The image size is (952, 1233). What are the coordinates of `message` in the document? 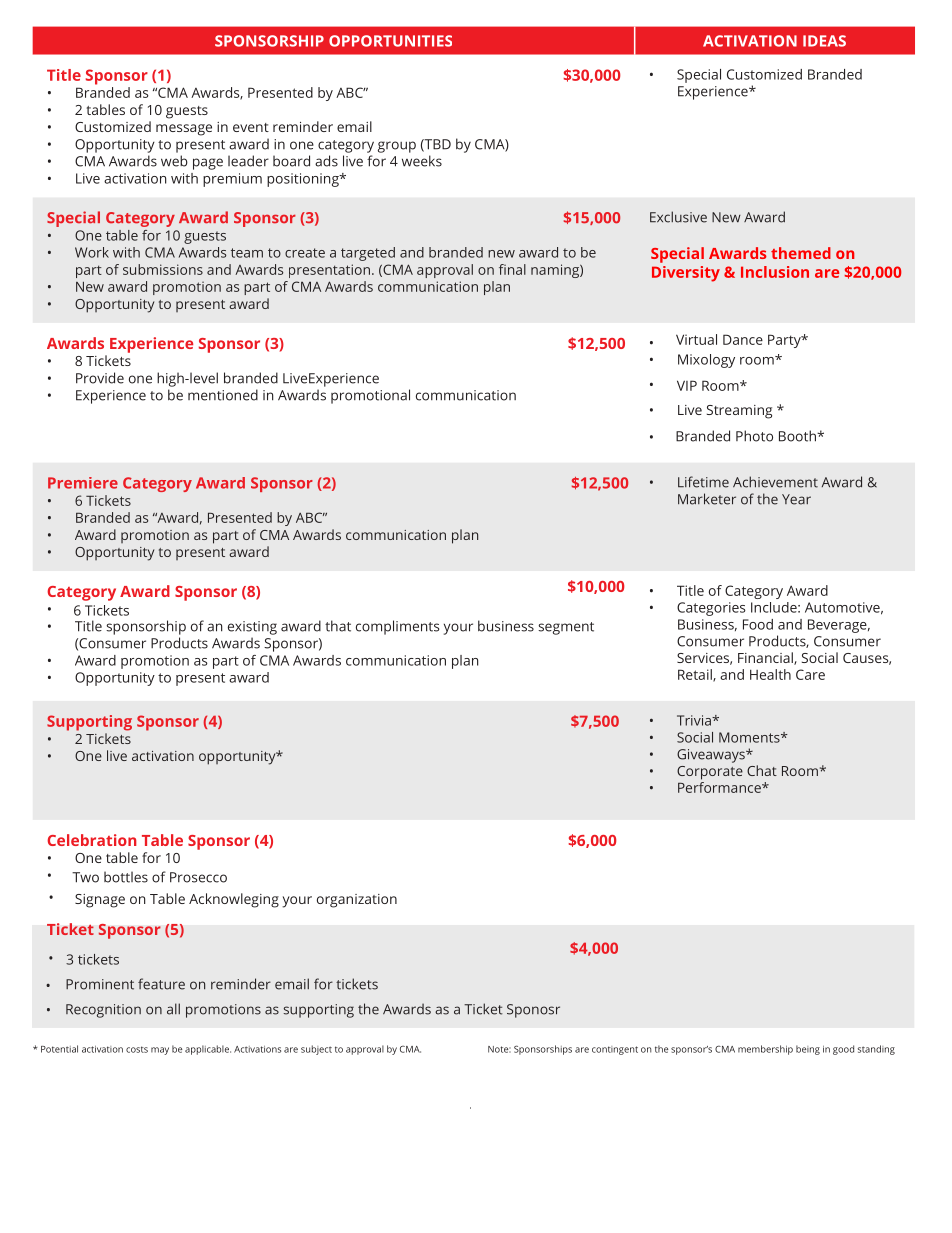 It's located at (184, 130).
